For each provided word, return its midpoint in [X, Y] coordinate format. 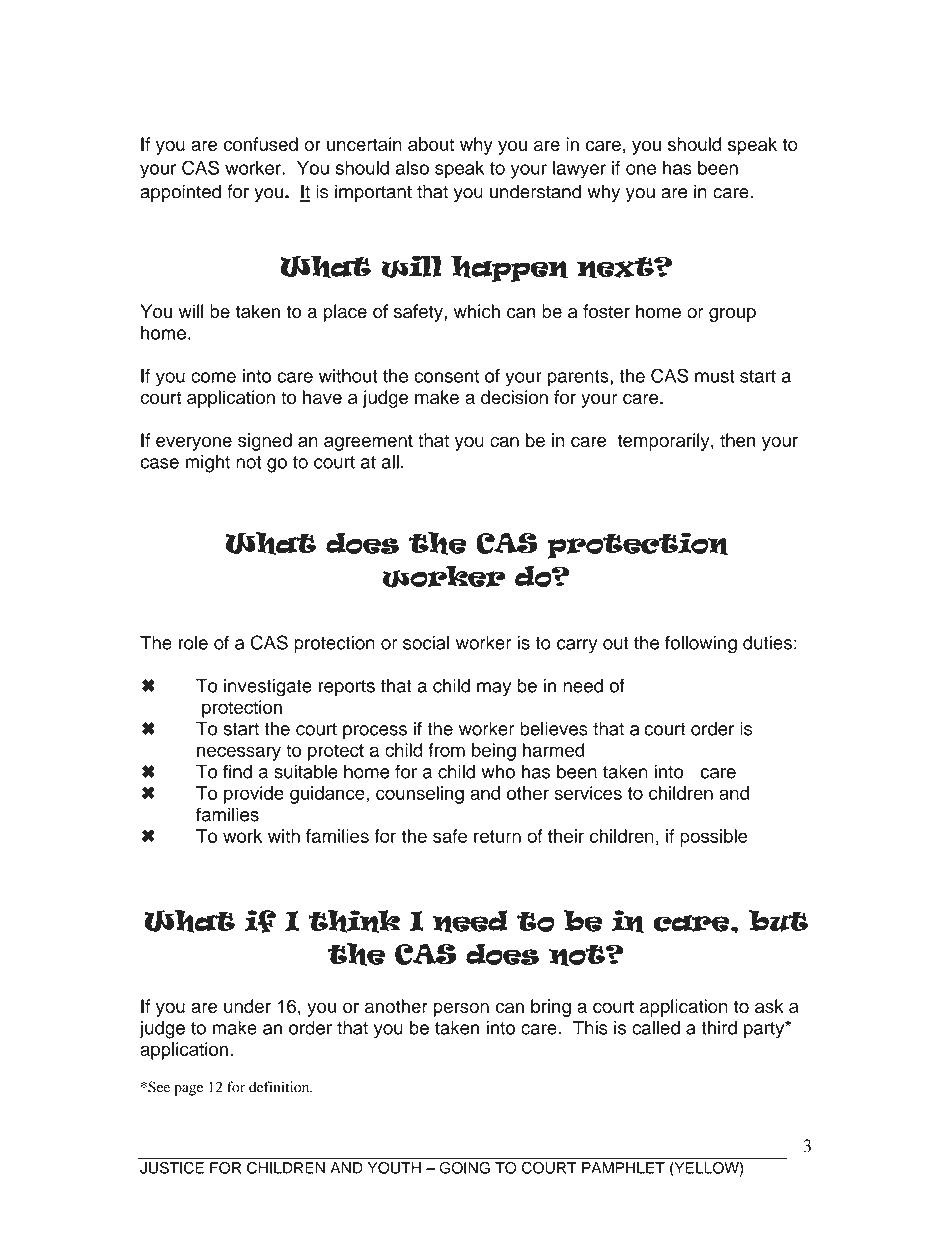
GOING [465, 1168]
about [431, 144]
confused [261, 144]
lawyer [579, 170]
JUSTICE [172, 1168]
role [193, 642]
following [701, 644]
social [426, 642]
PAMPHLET [623, 1168]
